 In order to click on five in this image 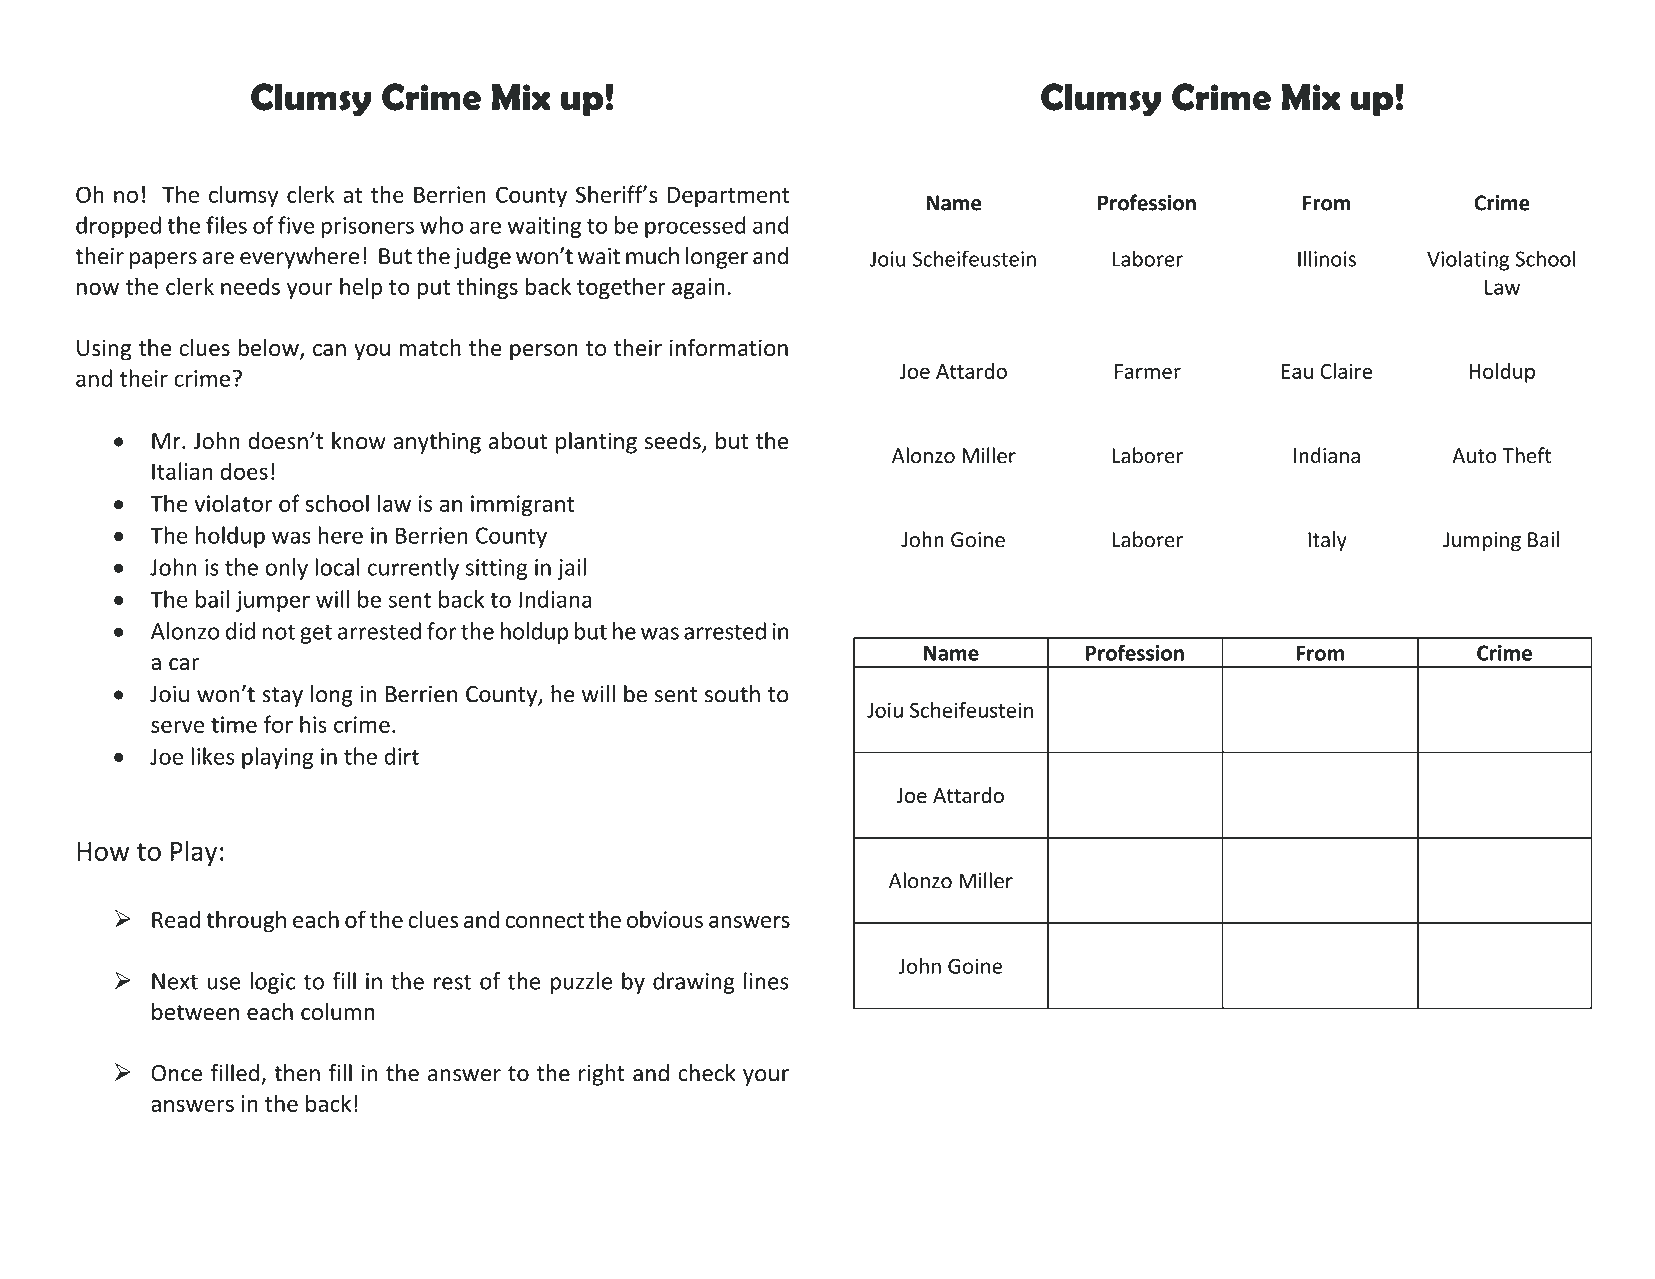, I will do `click(296, 225)`.
